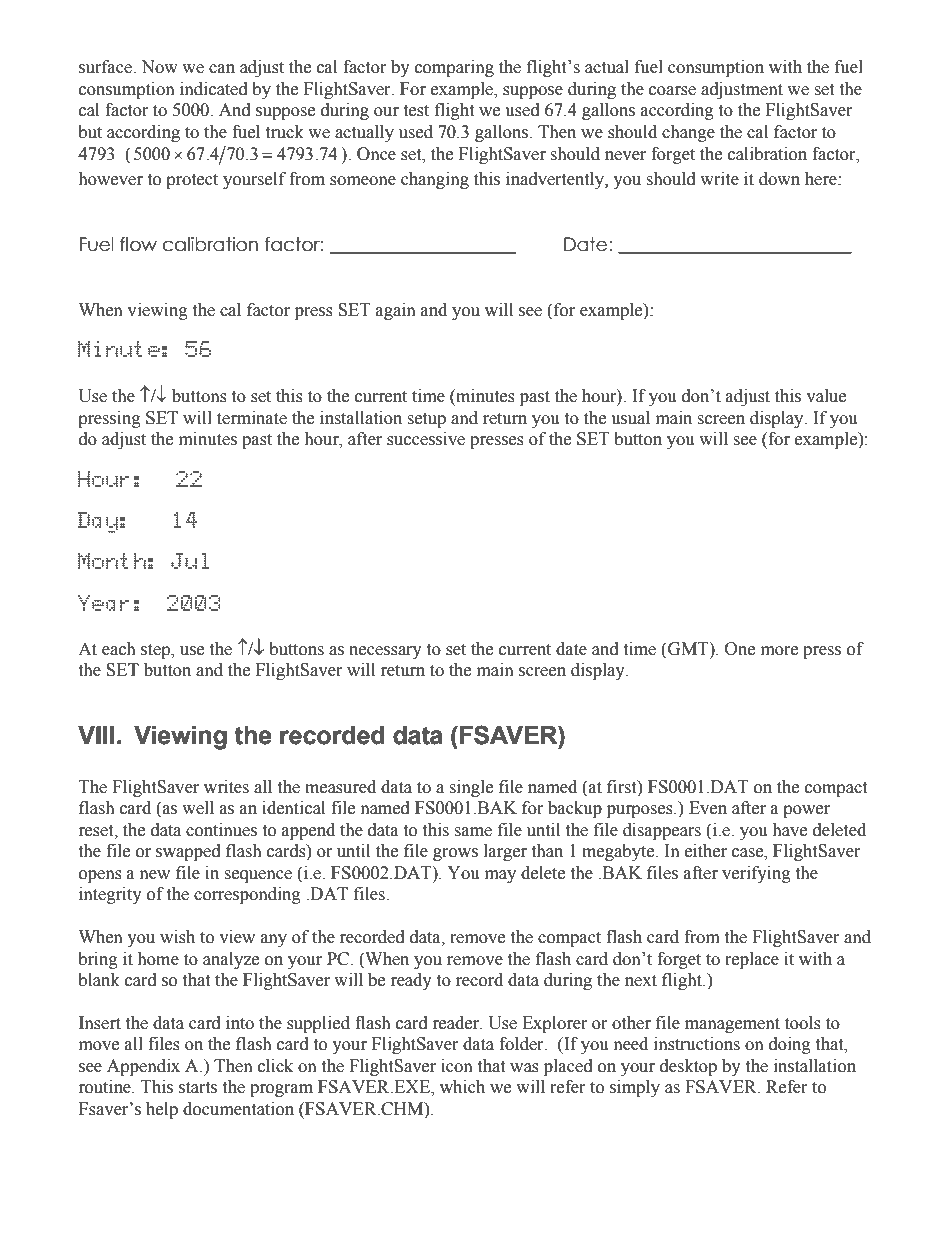 This image has width=952, height=1233. Describe the element at coordinates (198, 1088) in the image. I see `starts` at that location.
